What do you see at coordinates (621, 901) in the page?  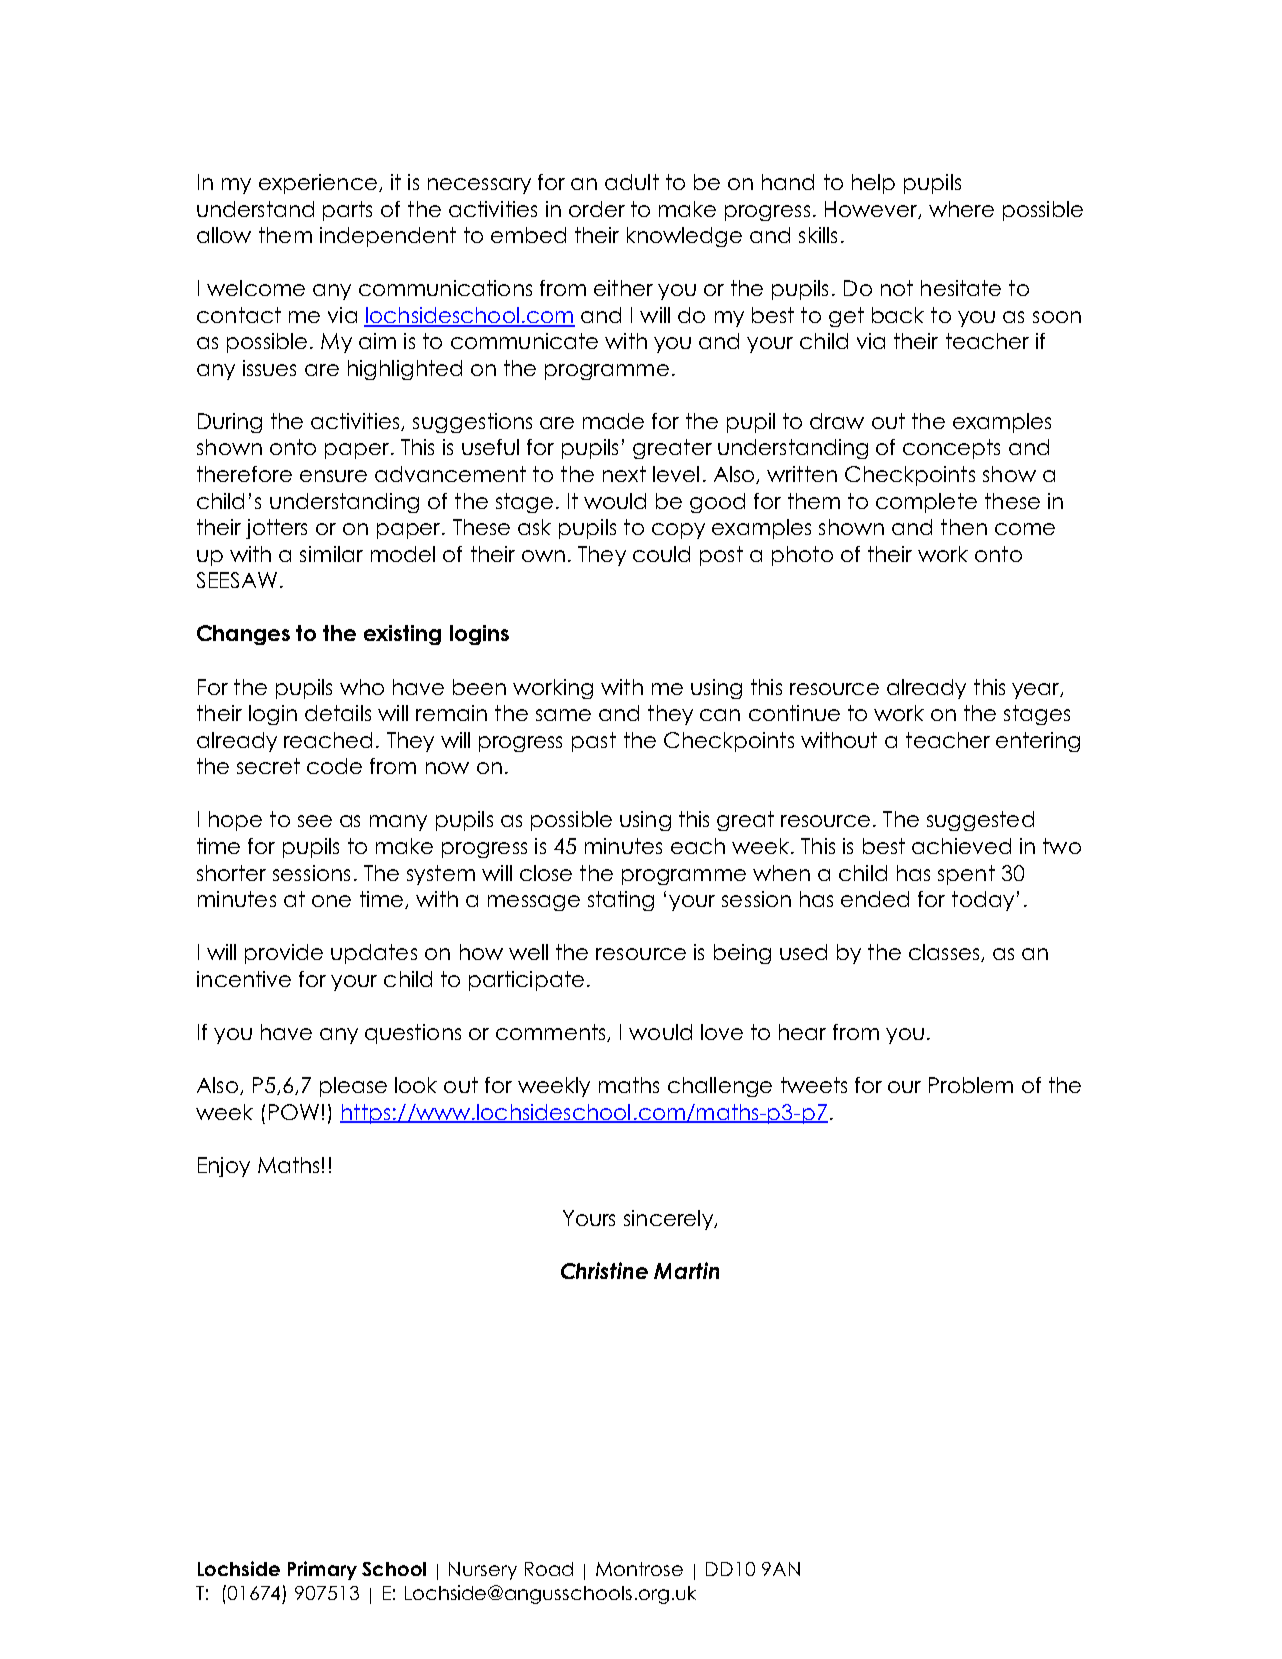 I see `stating` at bounding box center [621, 901].
